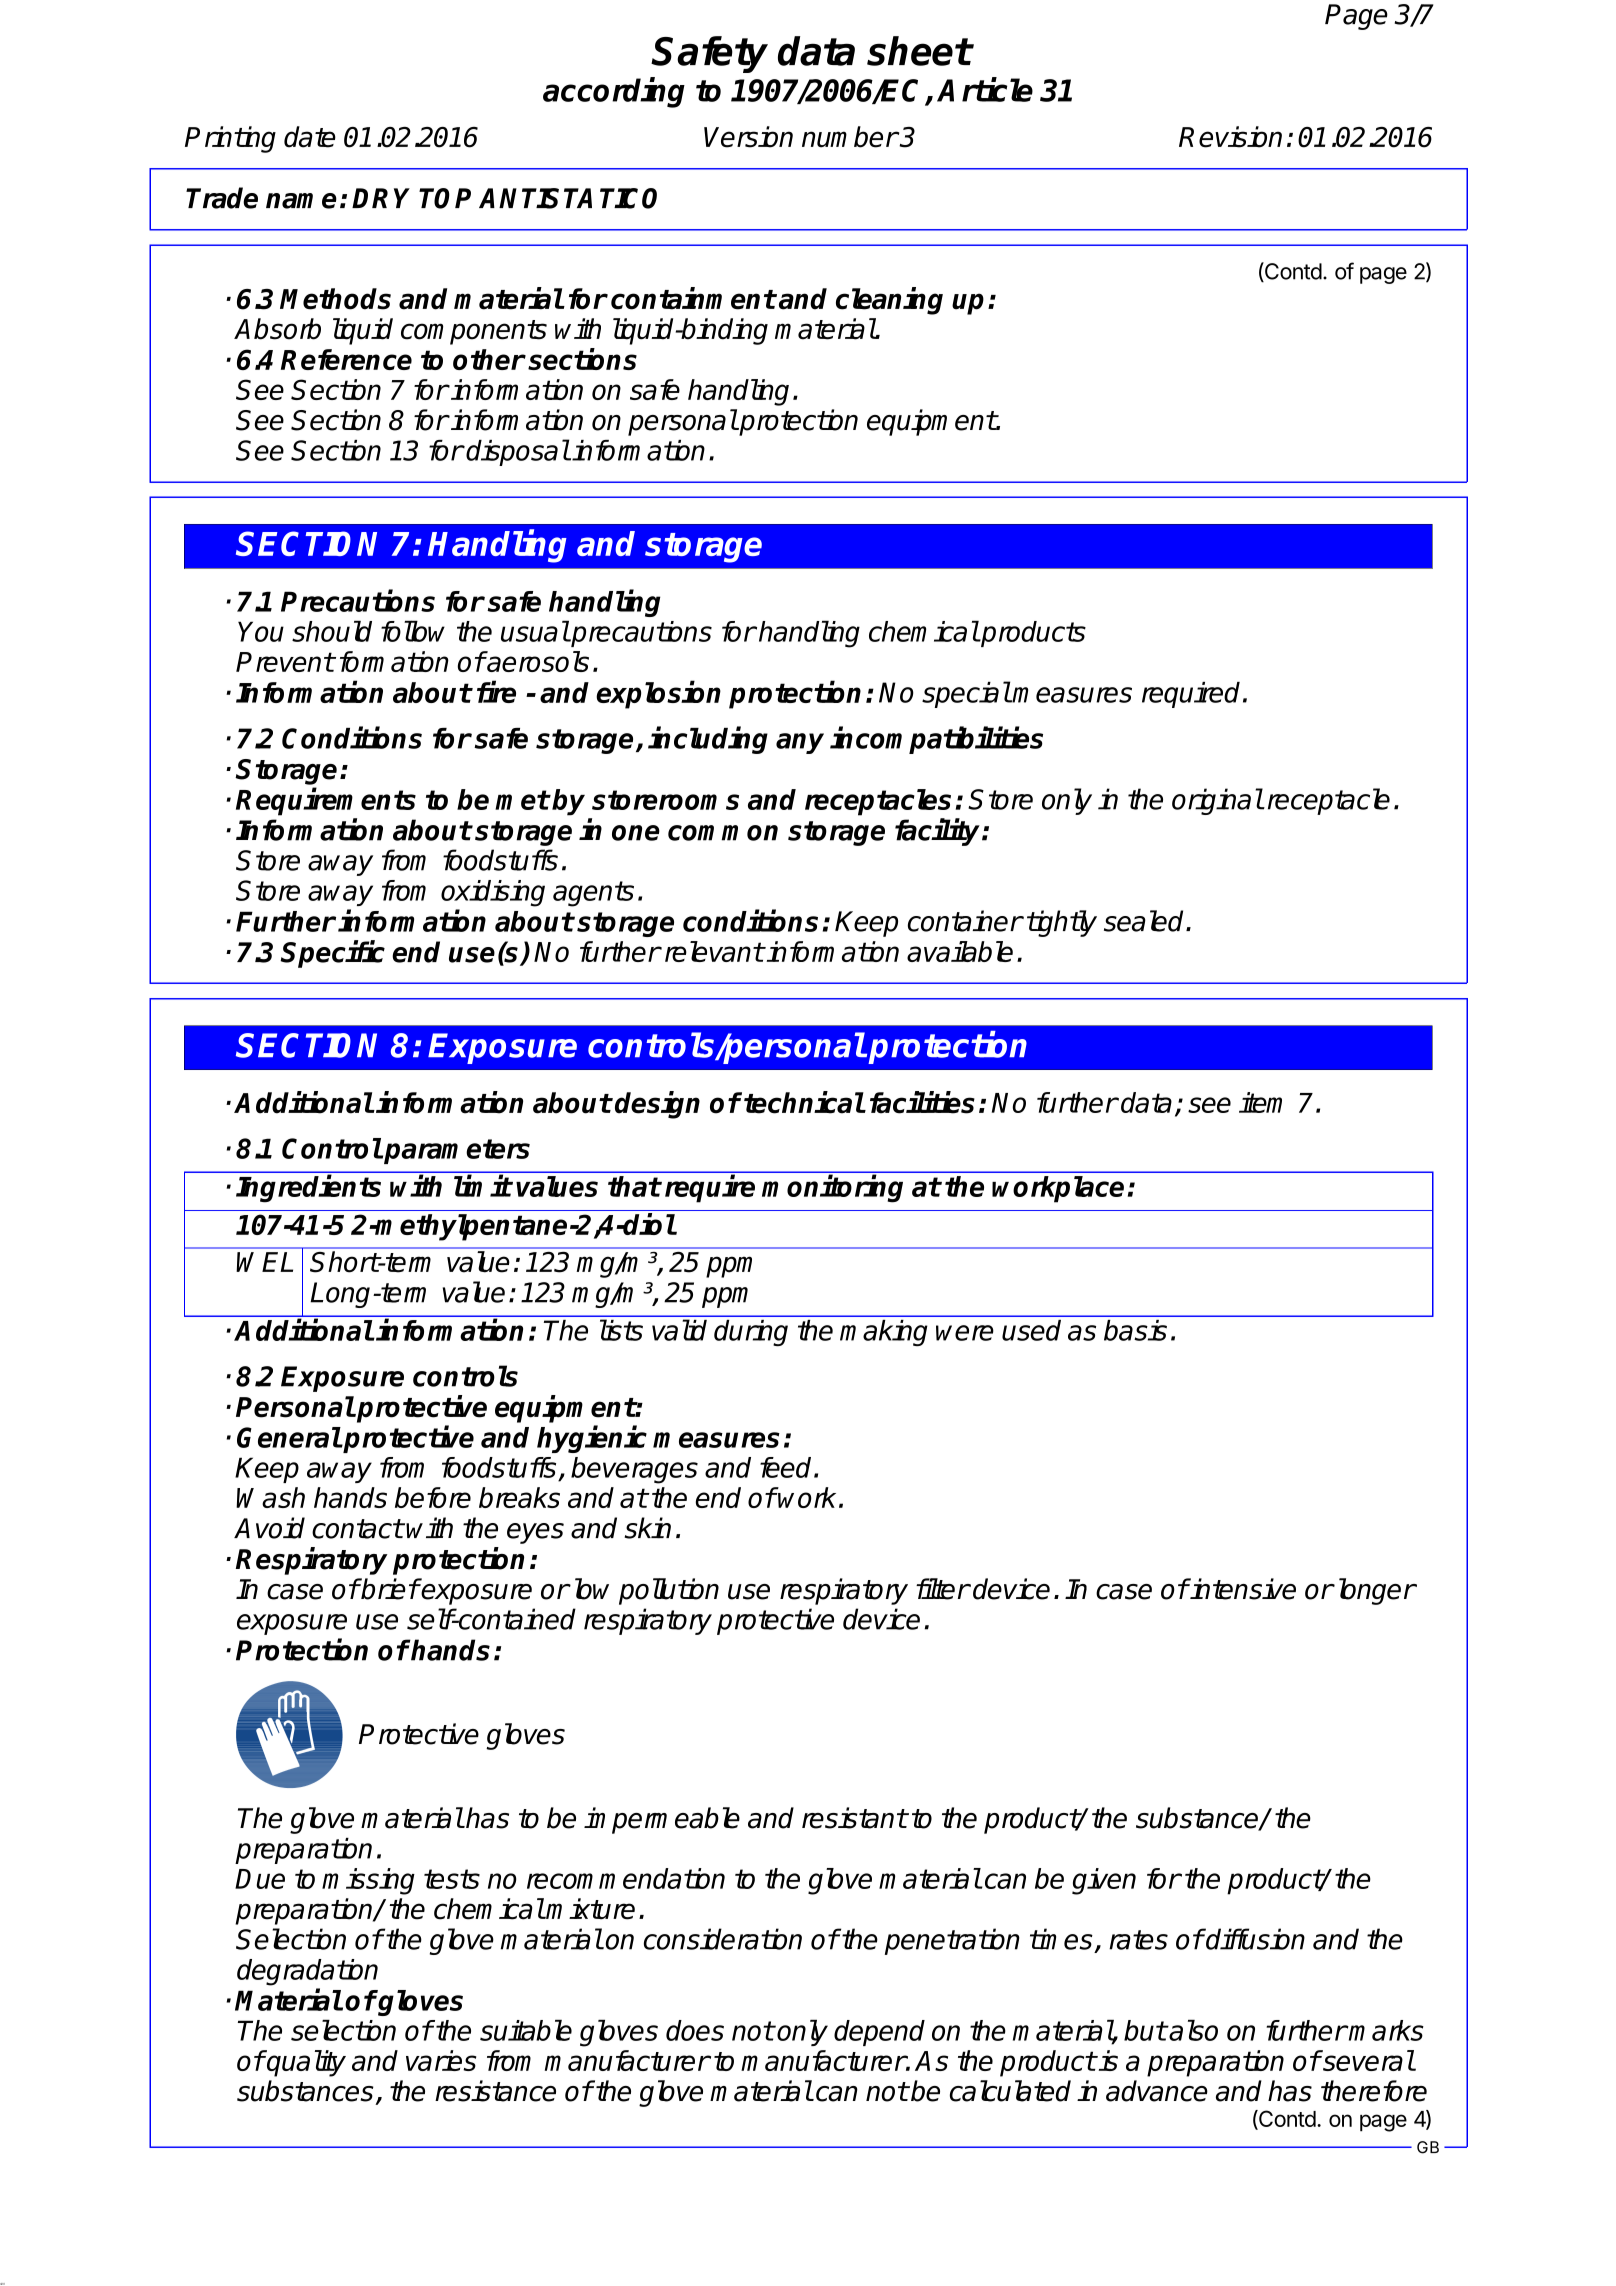 The image size is (1616, 2286). I want to click on during, so click(751, 1333).
